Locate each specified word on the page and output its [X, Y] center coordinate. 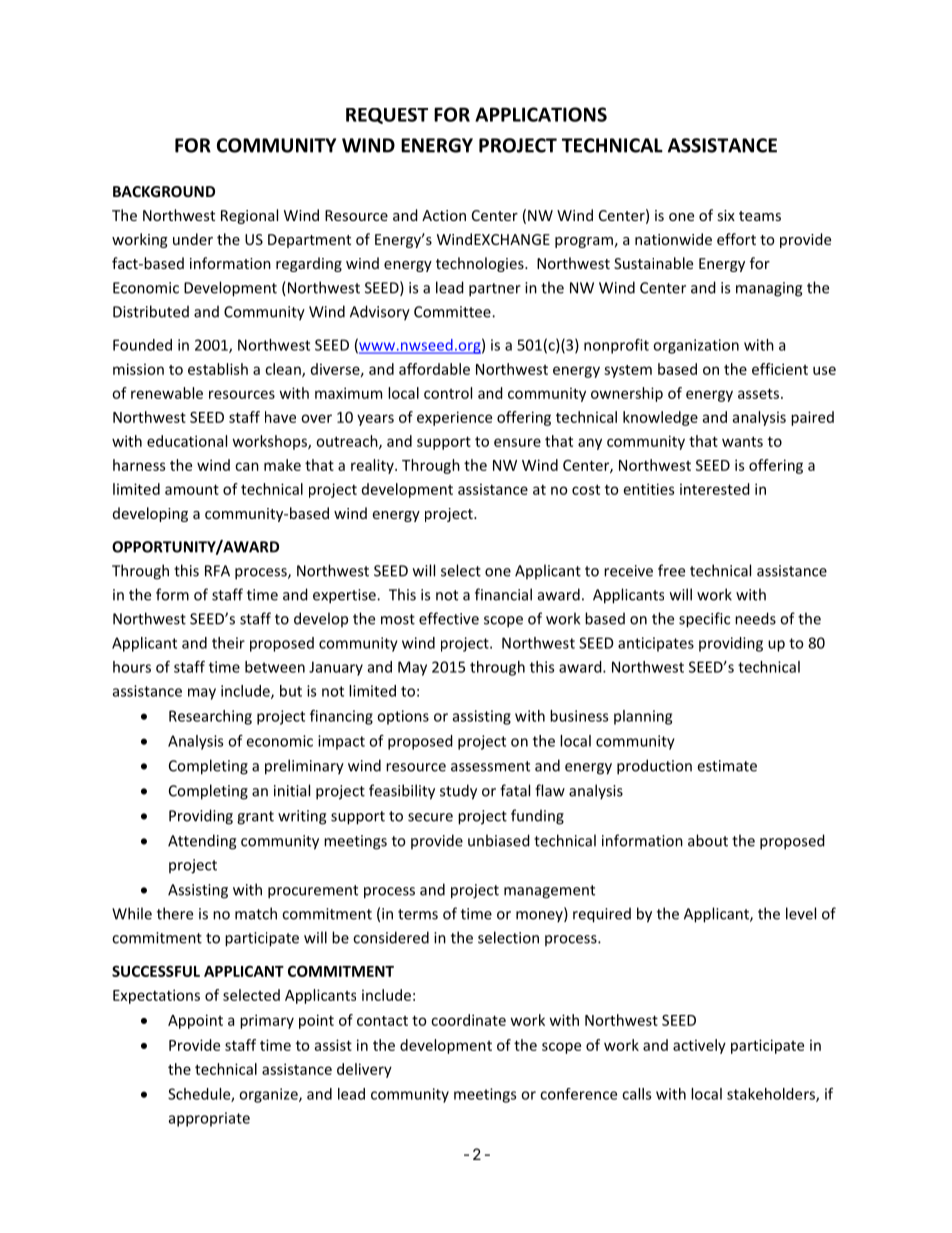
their [228, 643]
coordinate [468, 1020]
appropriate [209, 1119]
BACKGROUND [164, 191]
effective [449, 618]
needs [755, 618]
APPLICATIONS [541, 114]
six [726, 215]
